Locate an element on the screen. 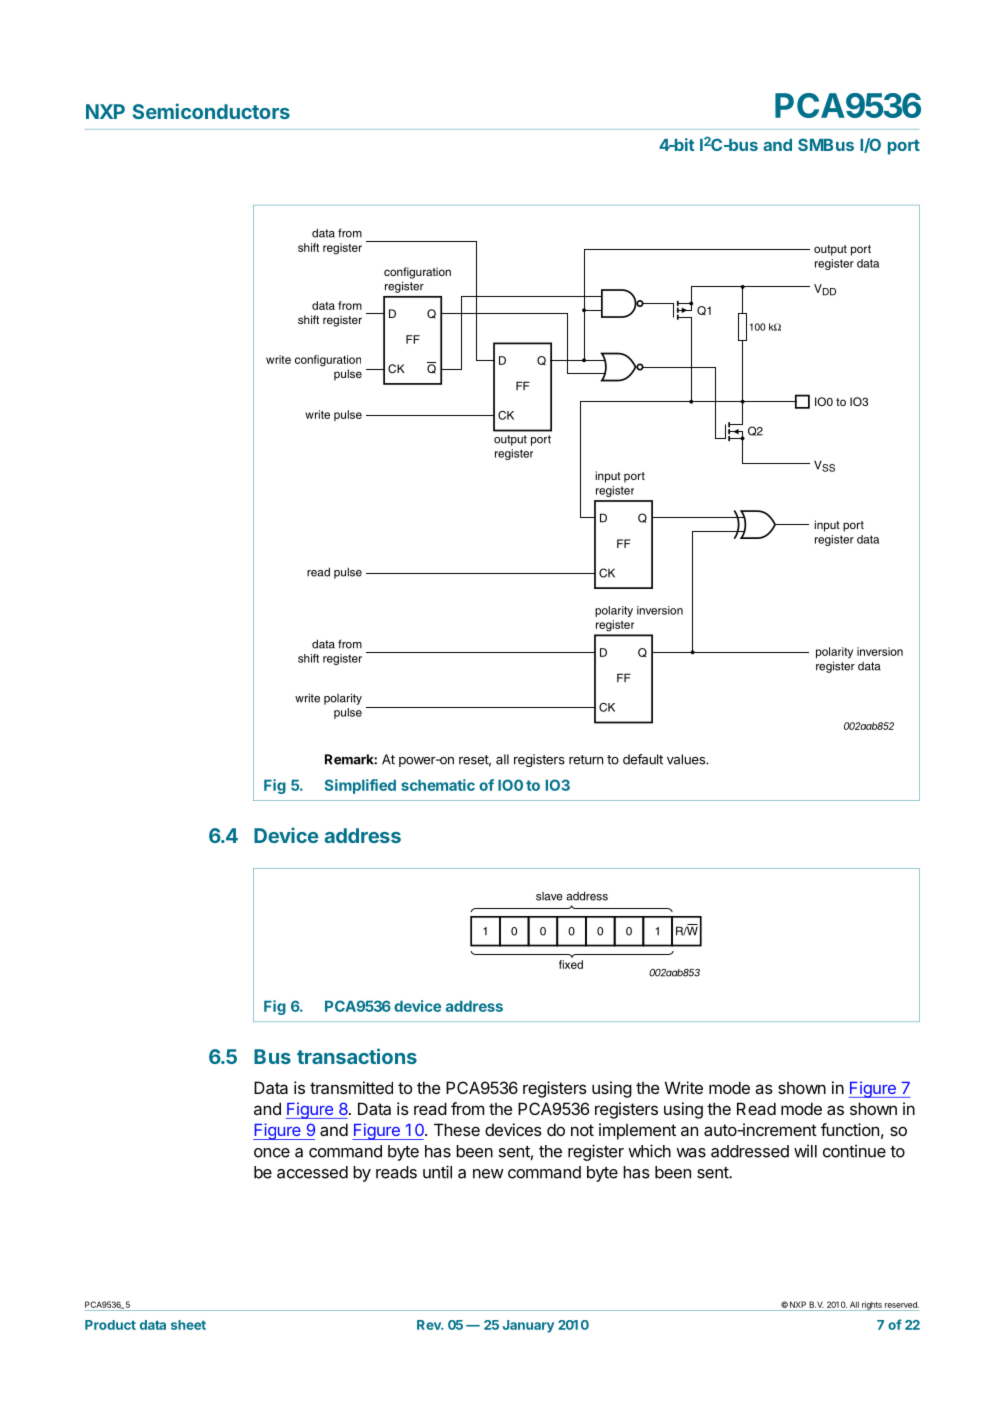  sheet is located at coordinates (188, 1325).
